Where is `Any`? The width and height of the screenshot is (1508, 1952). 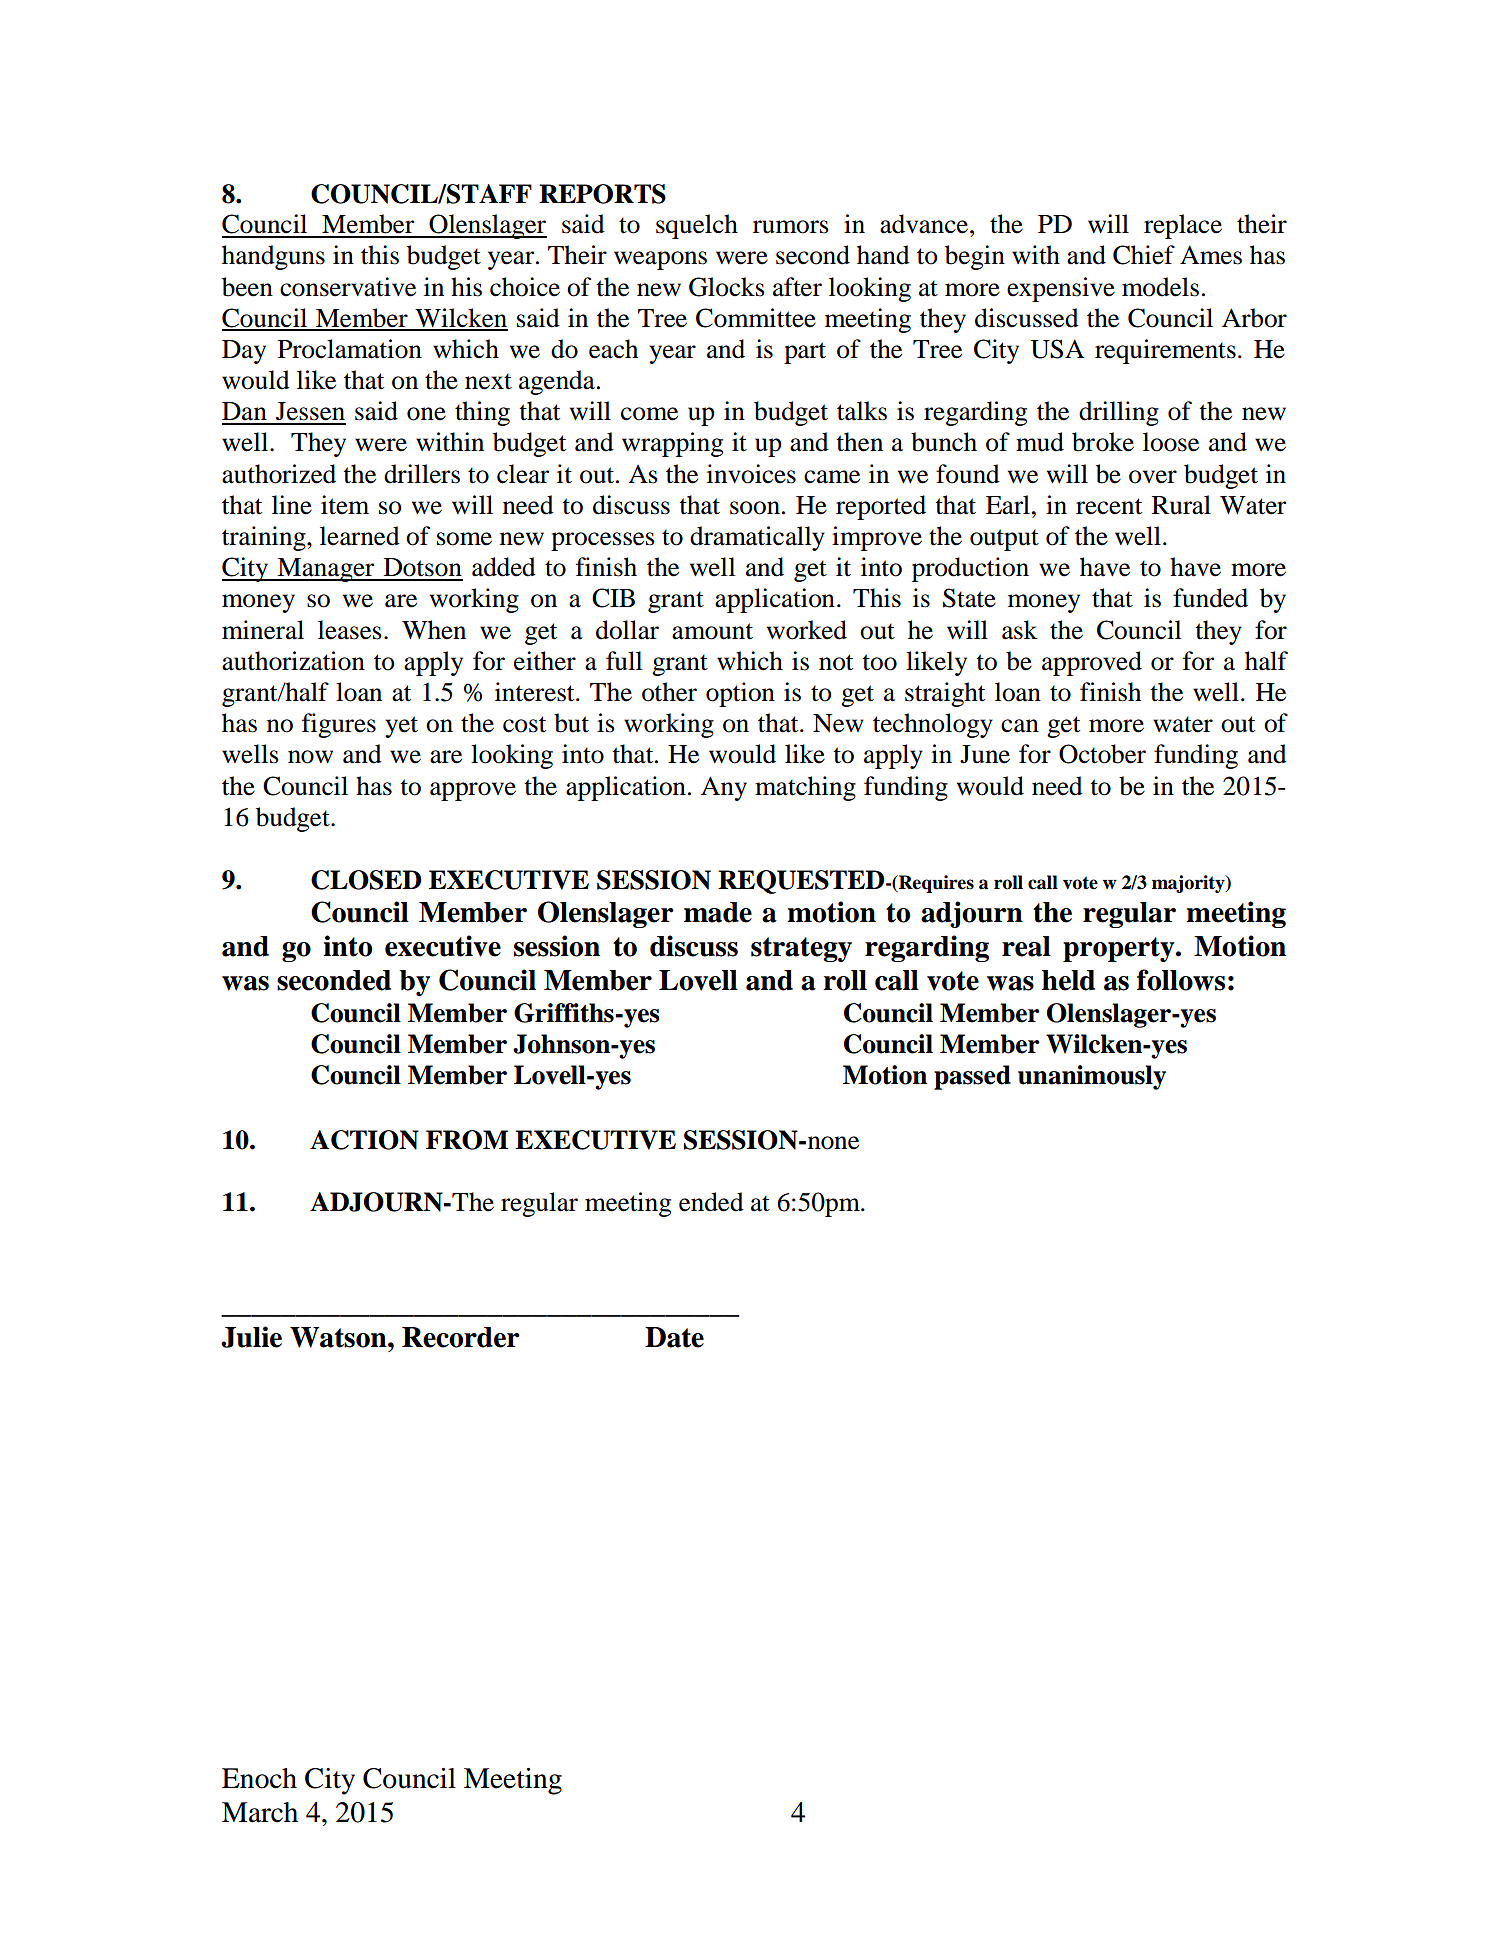
Any is located at coordinates (724, 788).
